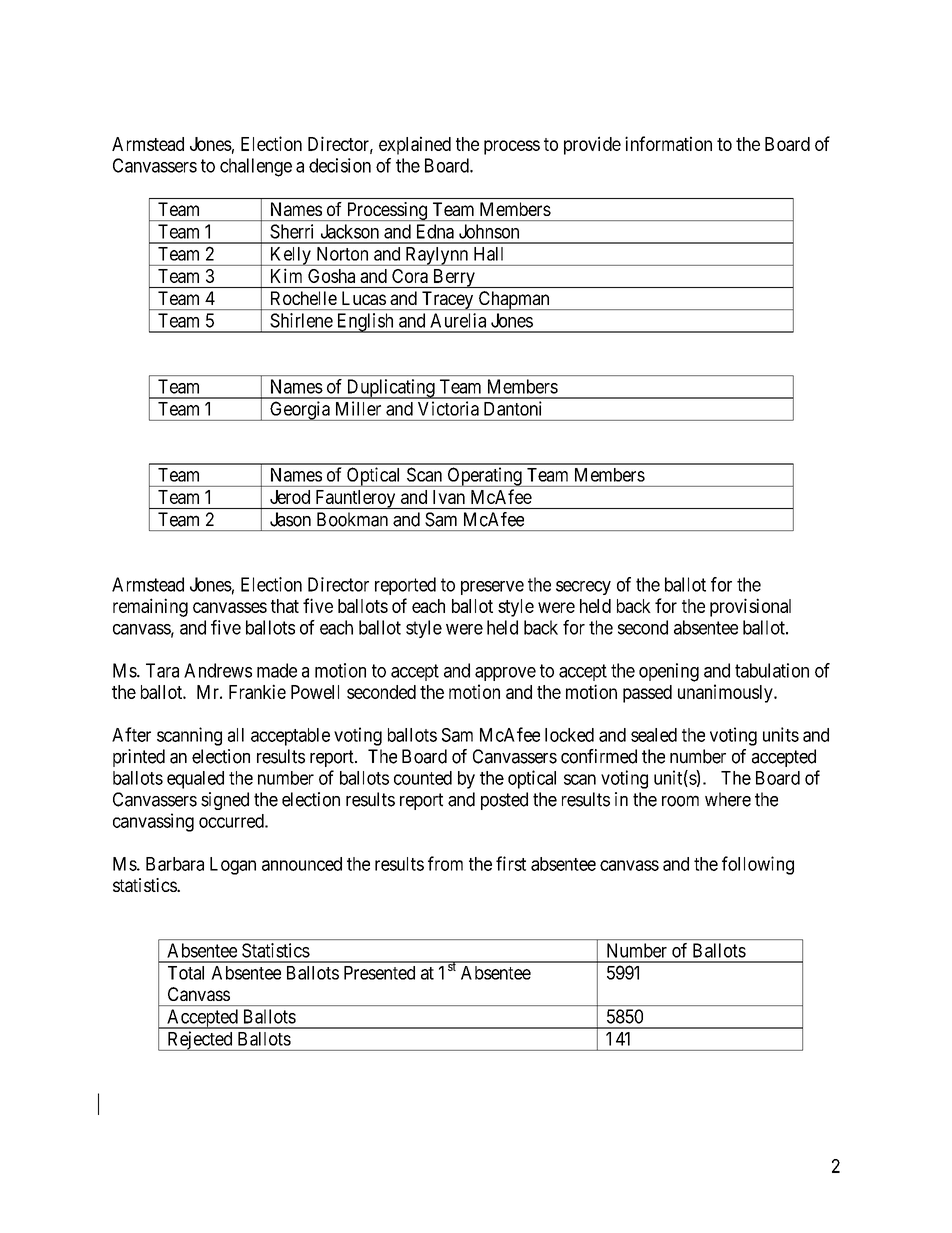  Describe the element at coordinates (654, 735) in the screenshot. I see `sealed` at that location.
